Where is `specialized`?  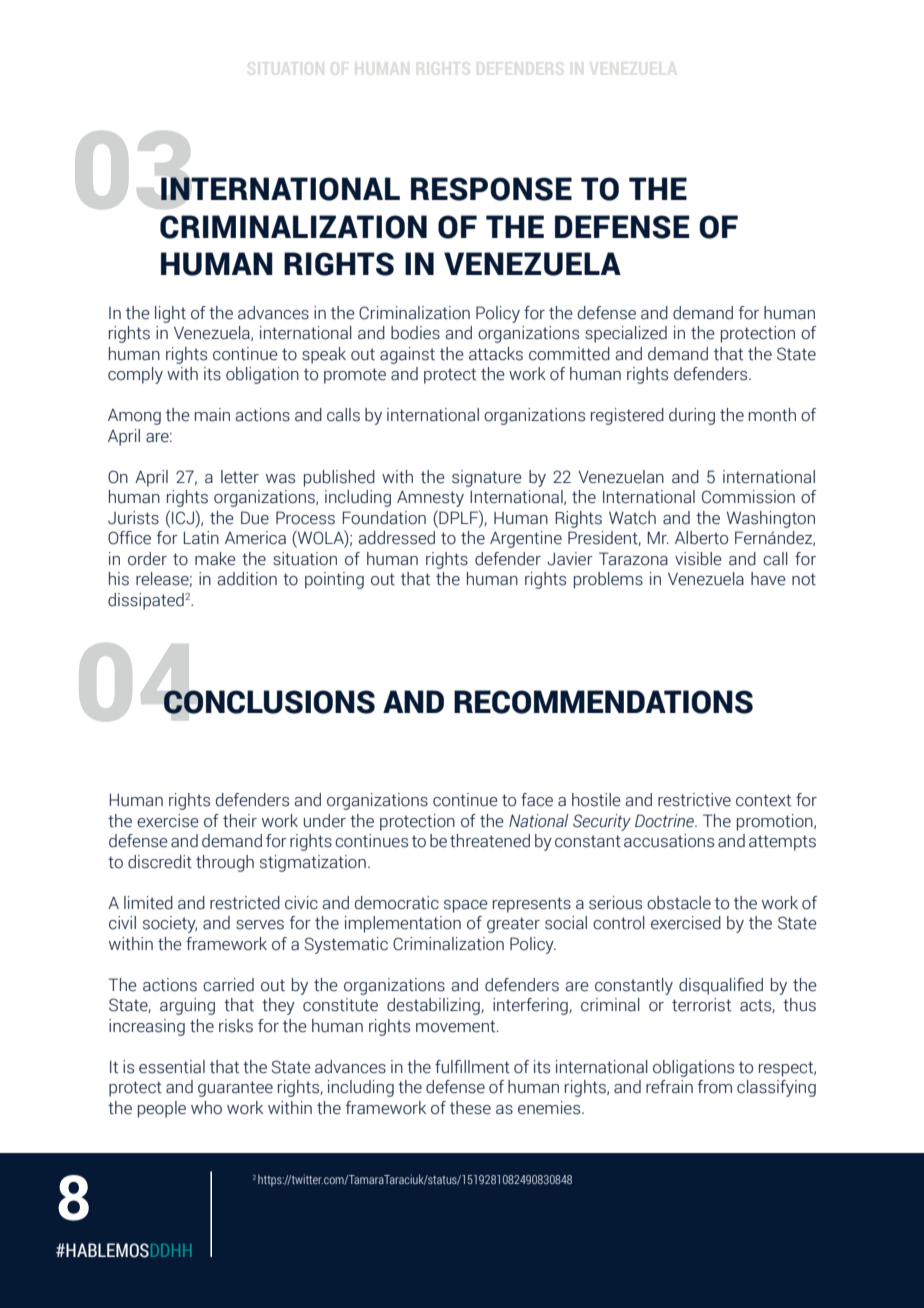
specialized is located at coordinates (626, 334).
